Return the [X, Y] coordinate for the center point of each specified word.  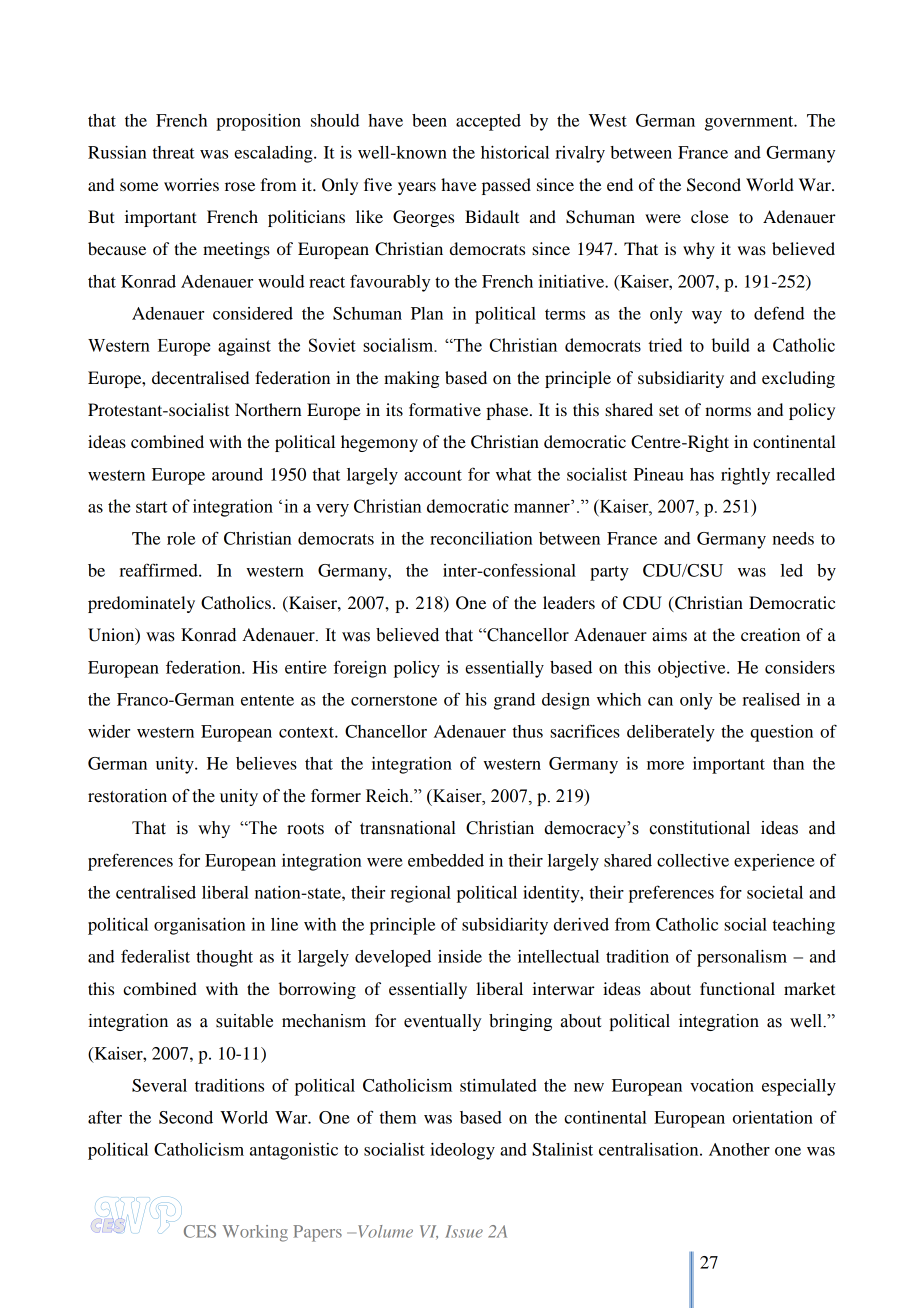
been [429, 120]
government [750, 123]
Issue [464, 1231]
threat [174, 152]
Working [255, 1233]
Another [739, 1149]
